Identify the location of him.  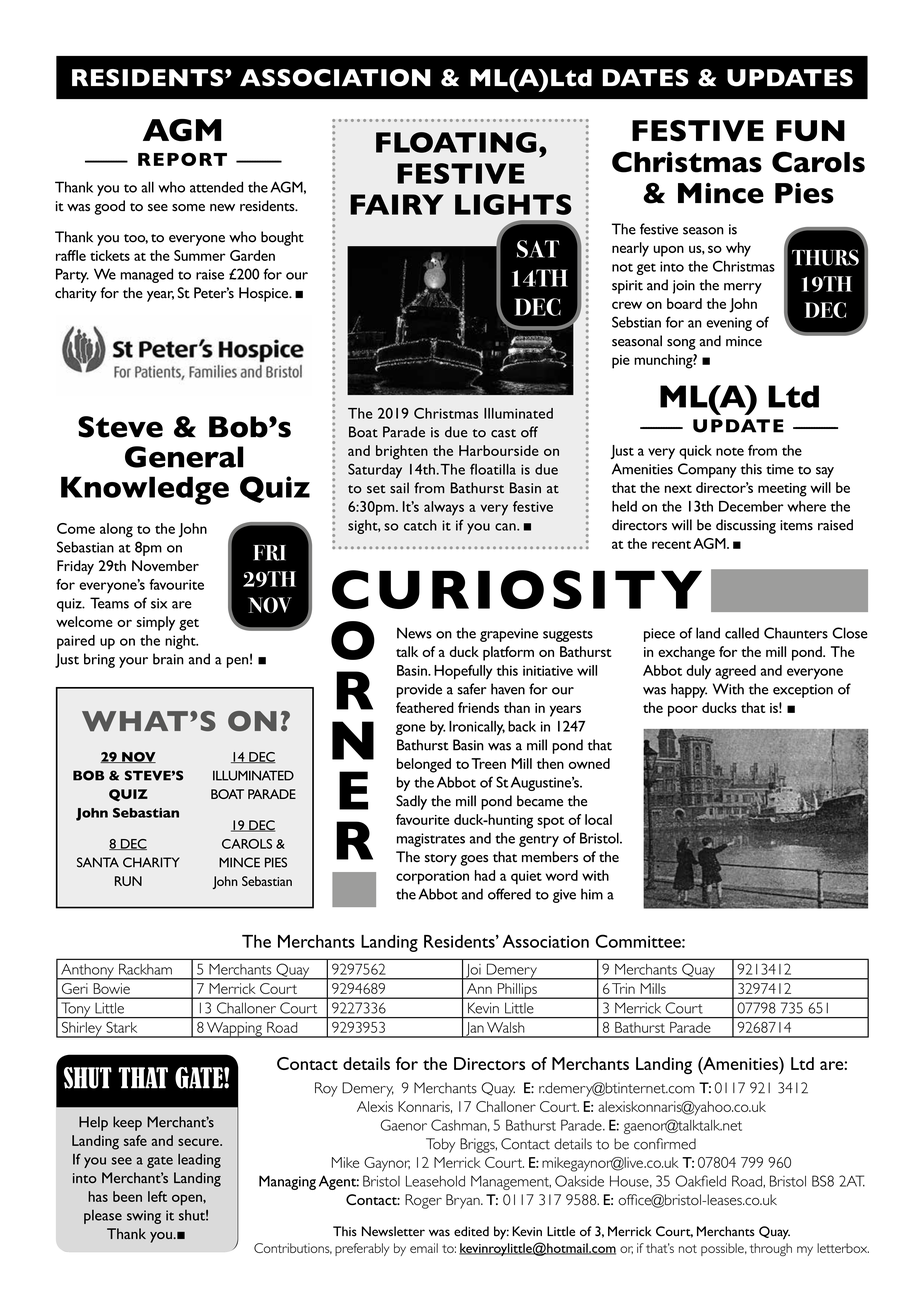
(592, 894).
